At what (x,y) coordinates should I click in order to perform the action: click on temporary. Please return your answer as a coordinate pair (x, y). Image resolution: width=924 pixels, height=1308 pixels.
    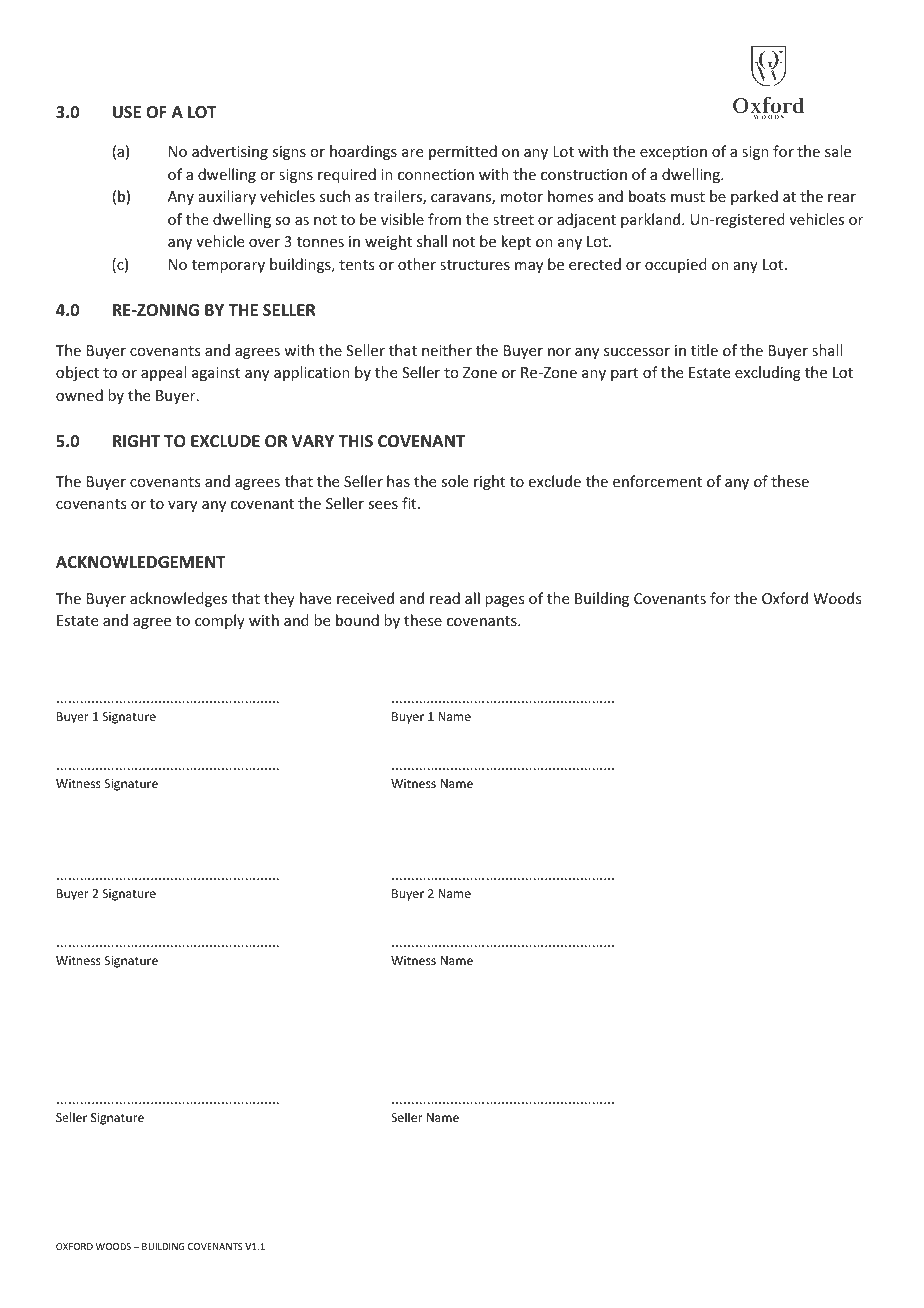
    Looking at the image, I should click on (228, 266).
